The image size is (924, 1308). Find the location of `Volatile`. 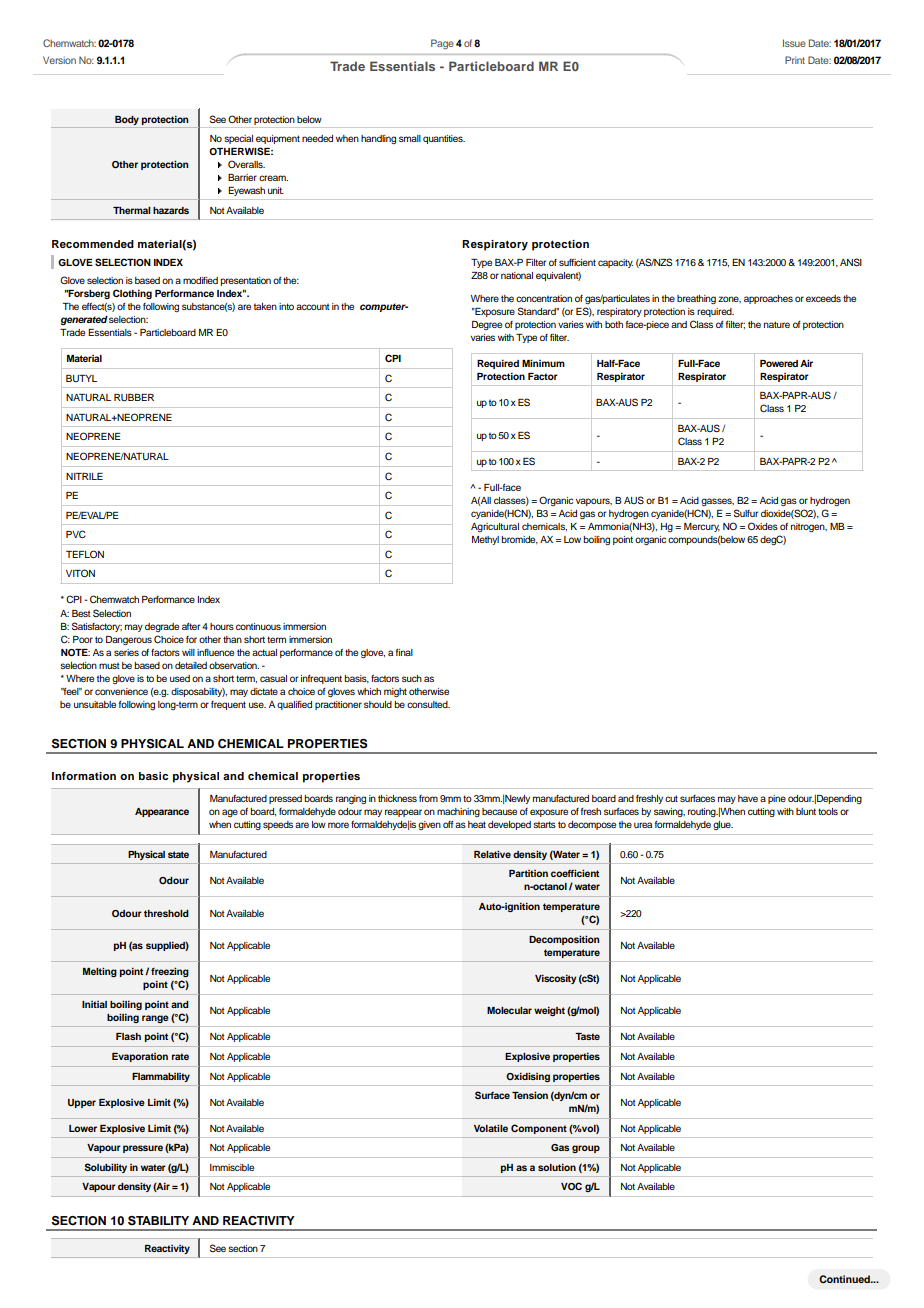

Volatile is located at coordinates (491, 1128).
